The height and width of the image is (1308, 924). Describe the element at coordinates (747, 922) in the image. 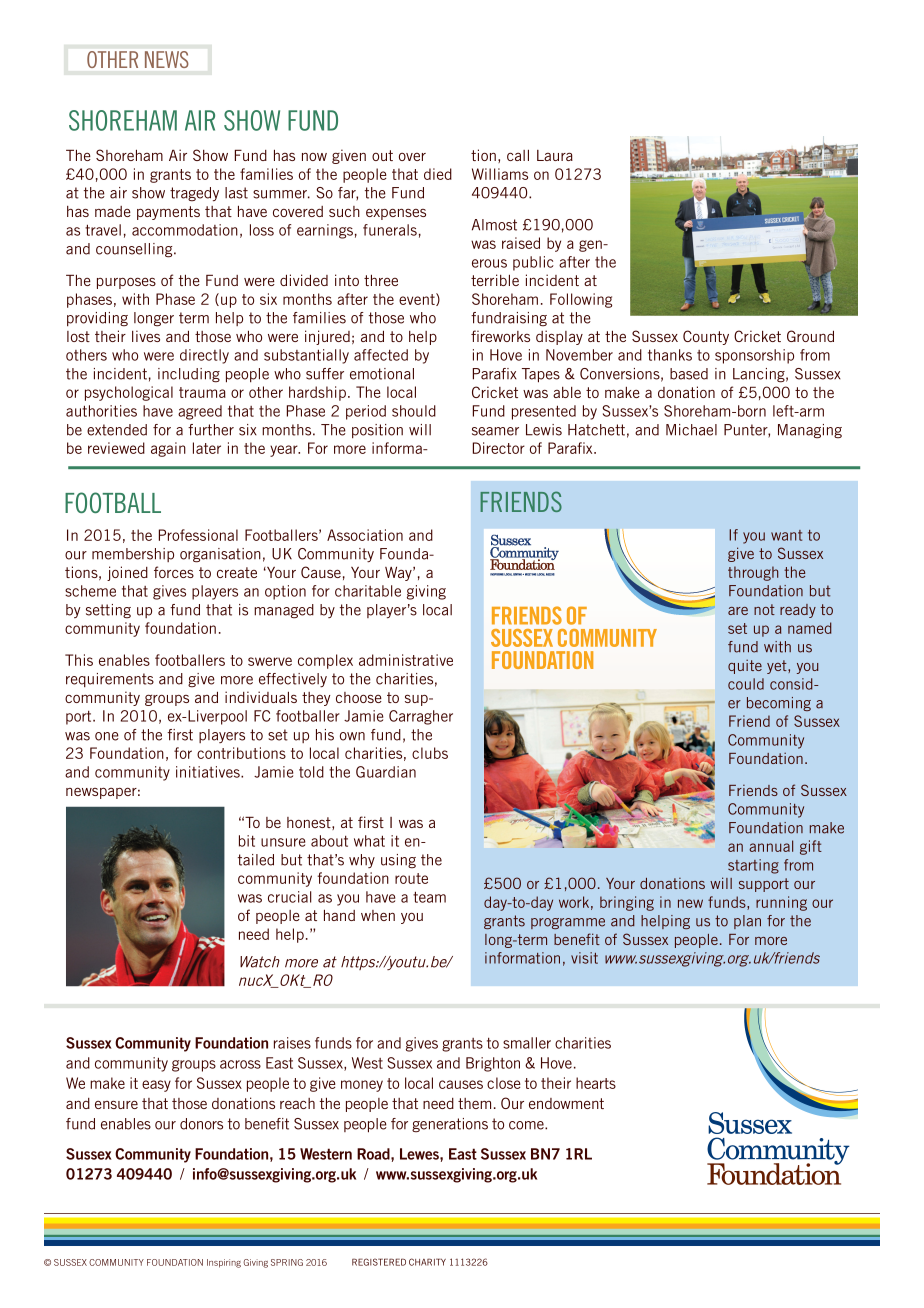

I see `plan` at that location.
